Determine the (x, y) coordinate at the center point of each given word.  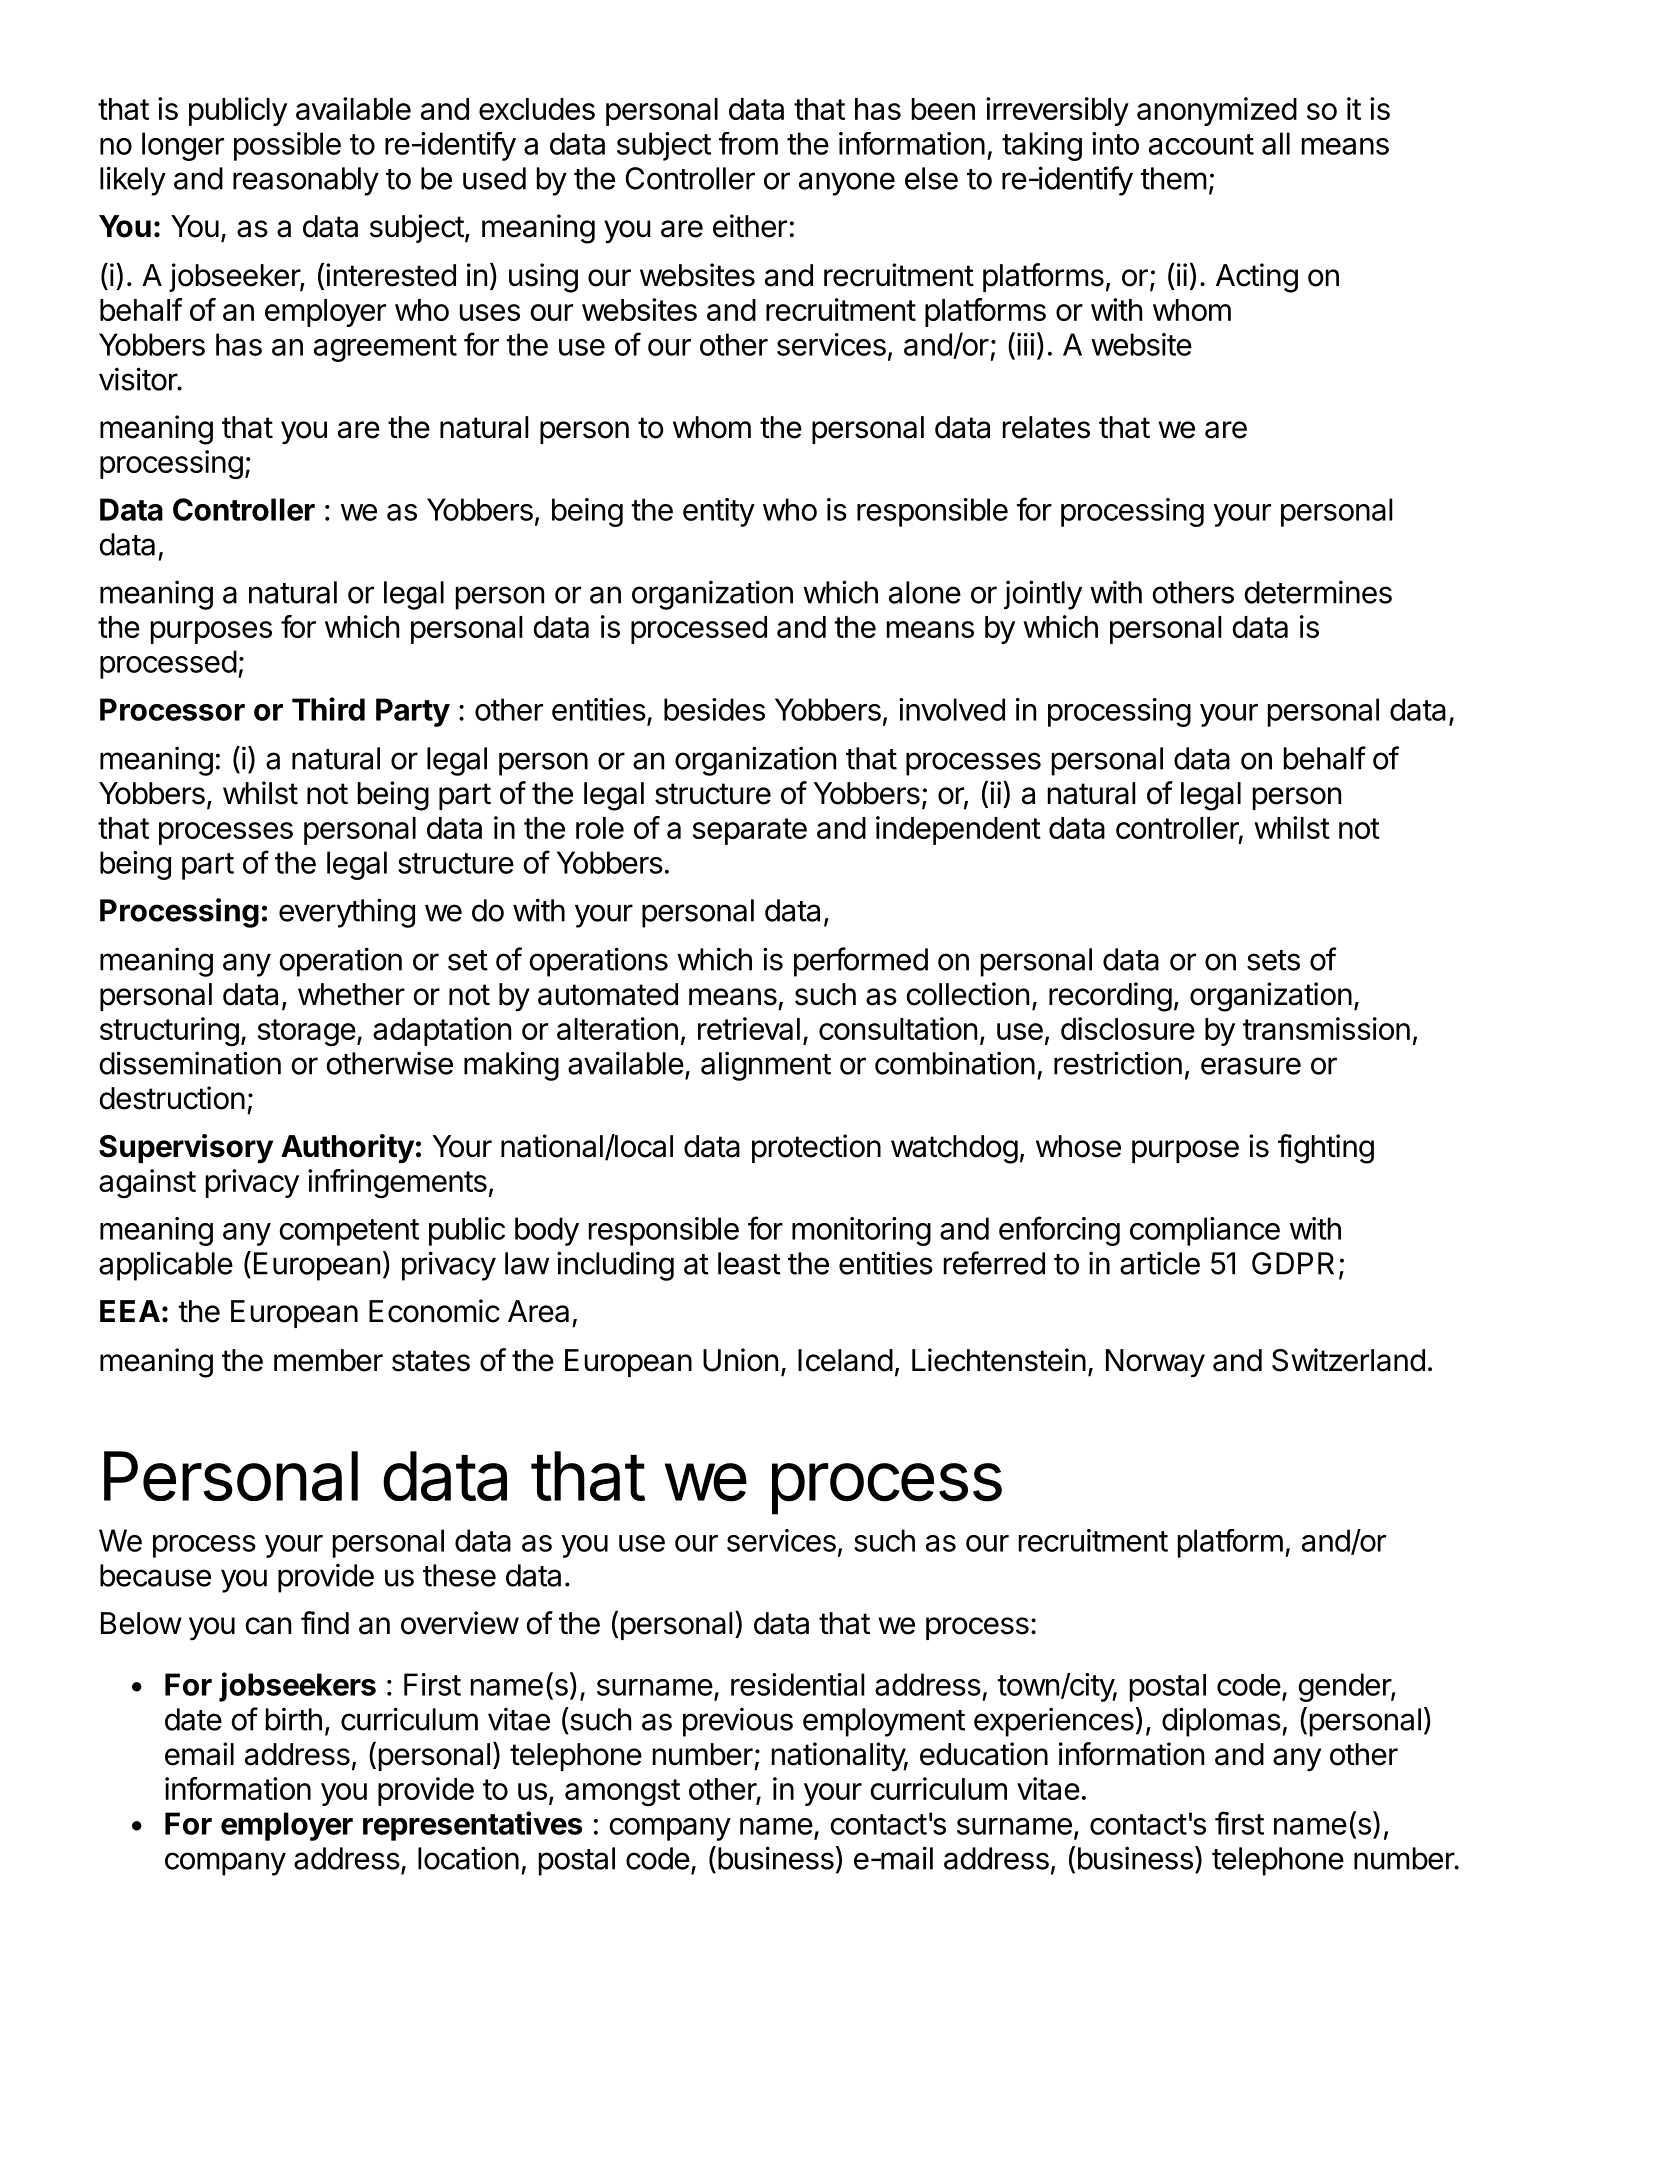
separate (750, 831)
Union (740, 1360)
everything (347, 913)
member (328, 1360)
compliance (1205, 1231)
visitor (139, 379)
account (1201, 144)
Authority (347, 1149)
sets (1273, 960)
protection (816, 1148)
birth (294, 1719)
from (748, 143)
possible (287, 146)
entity (719, 512)
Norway (1155, 1363)
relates (1046, 427)
